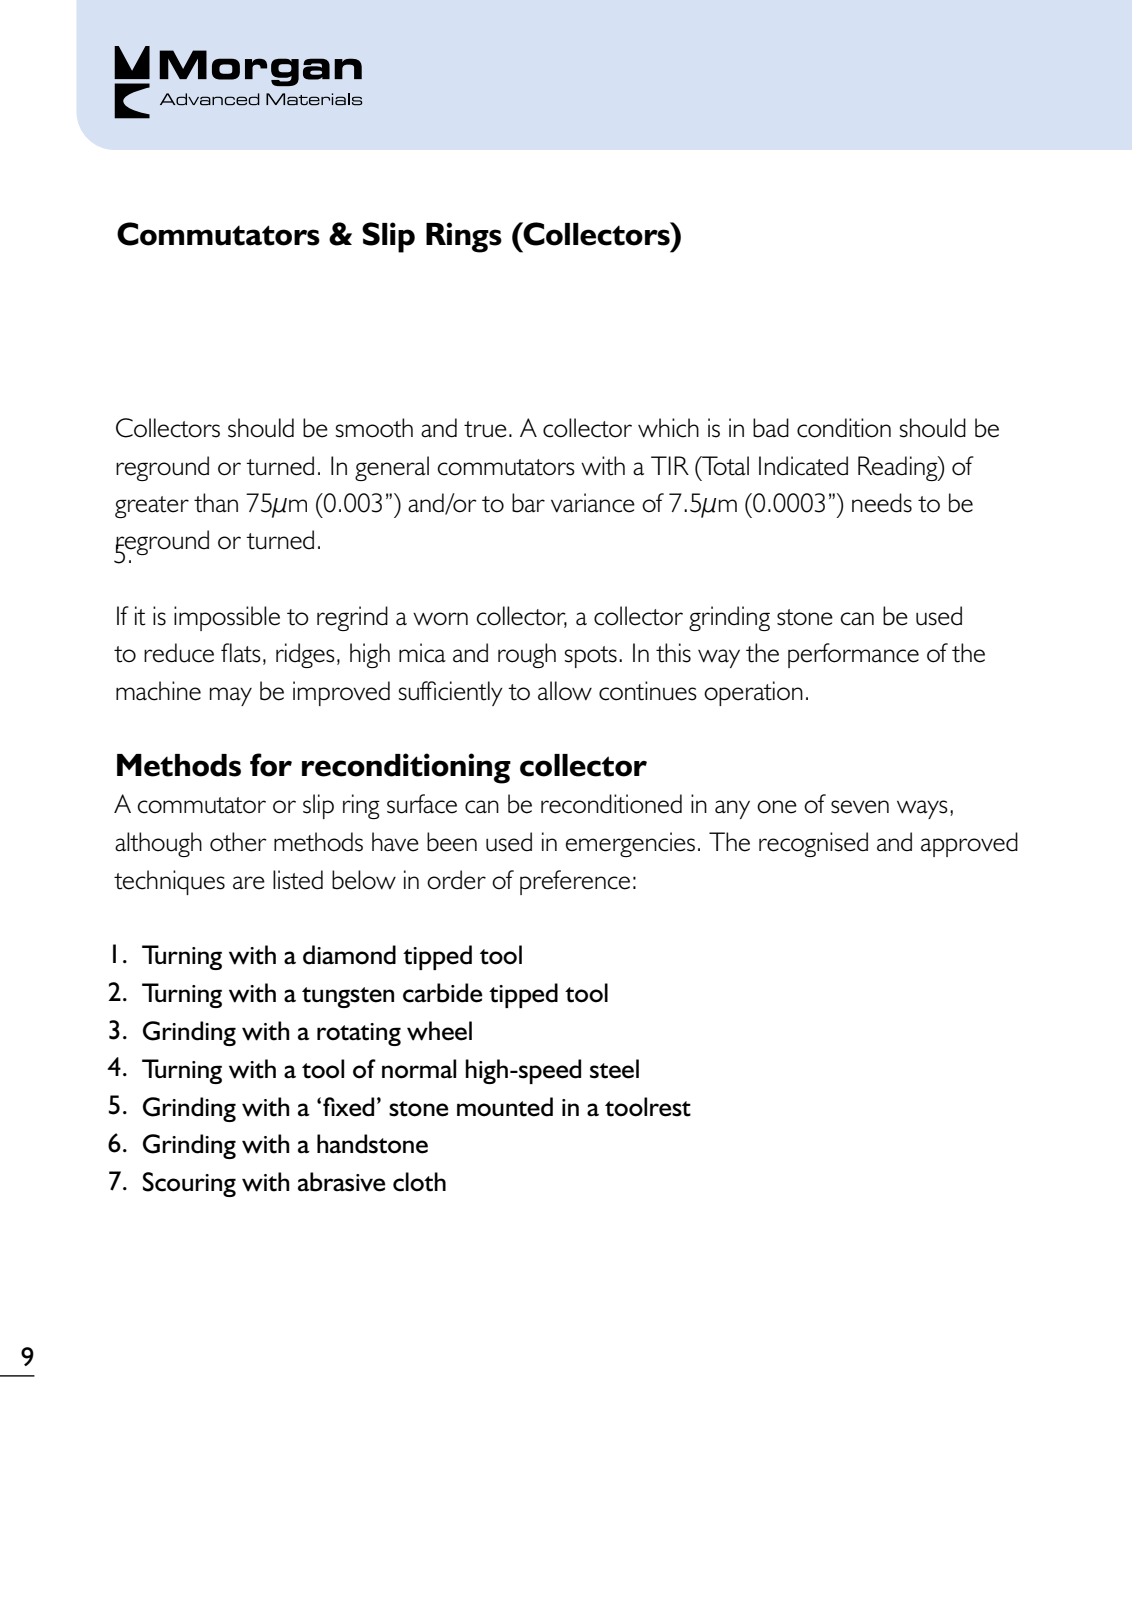 This screenshot has width=1132, height=1606. What do you see at coordinates (485, 429) in the screenshot?
I see `true` at bounding box center [485, 429].
